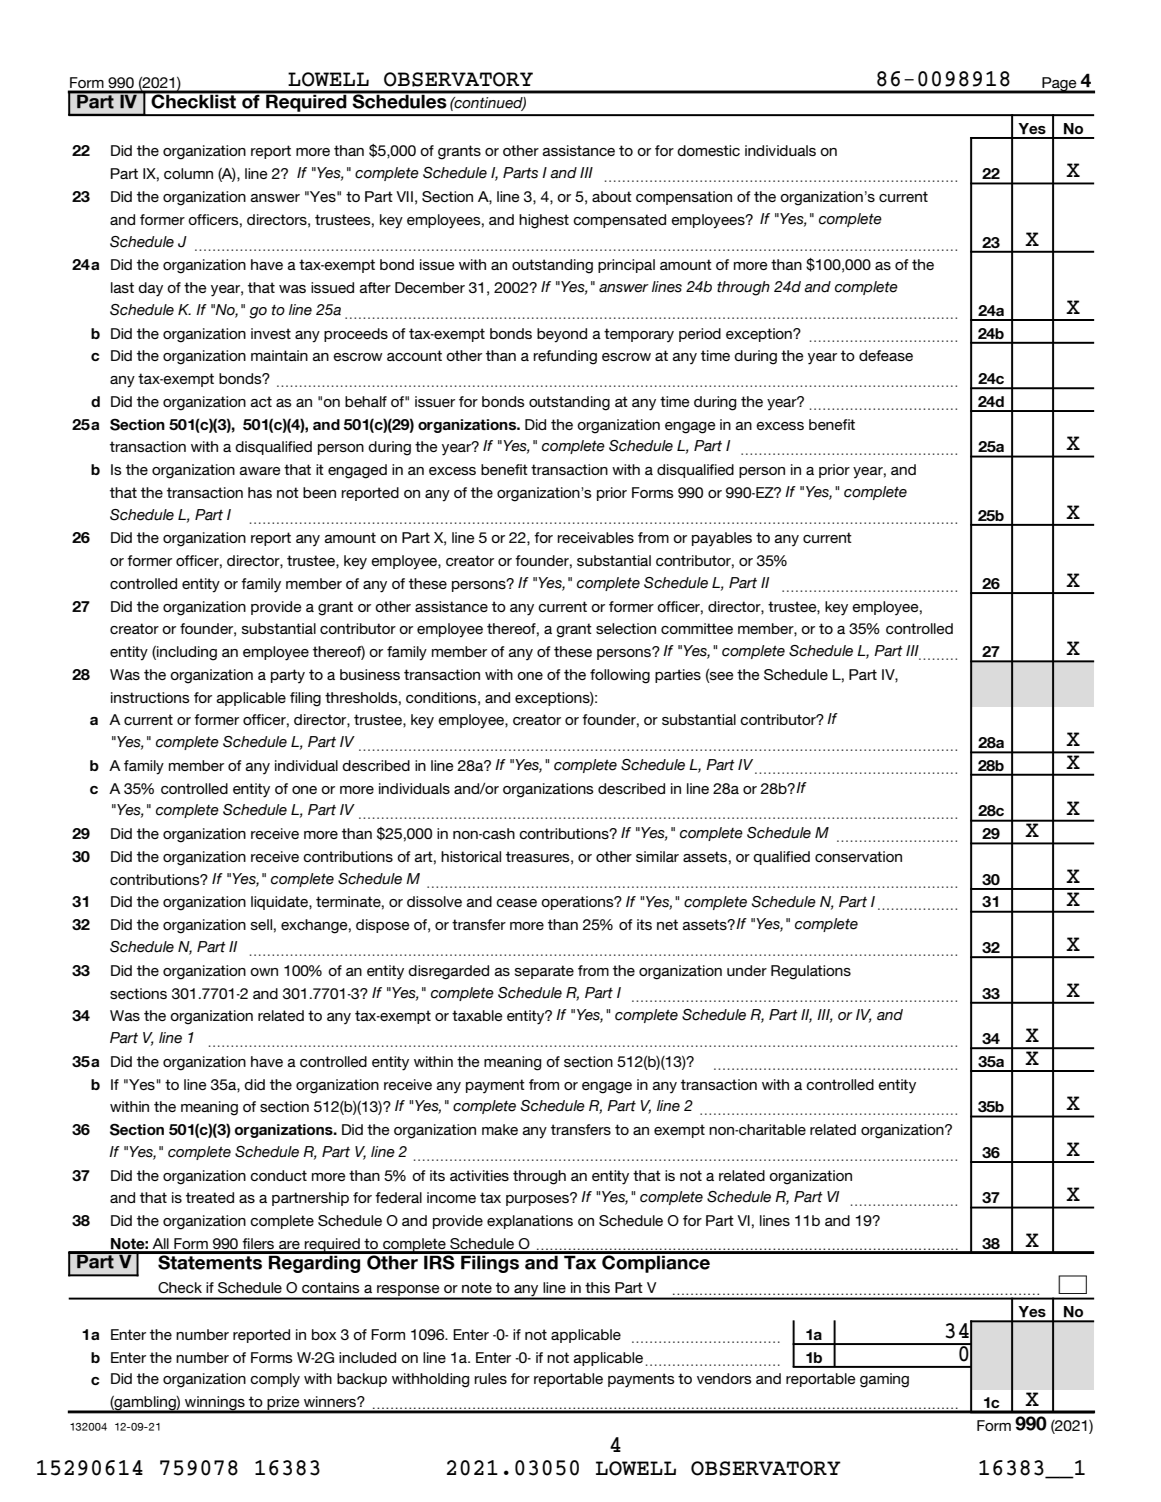 The width and height of the screenshot is (1161, 1502). What do you see at coordinates (724, 1378) in the screenshot?
I see `vendors` at bounding box center [724, 1378].
